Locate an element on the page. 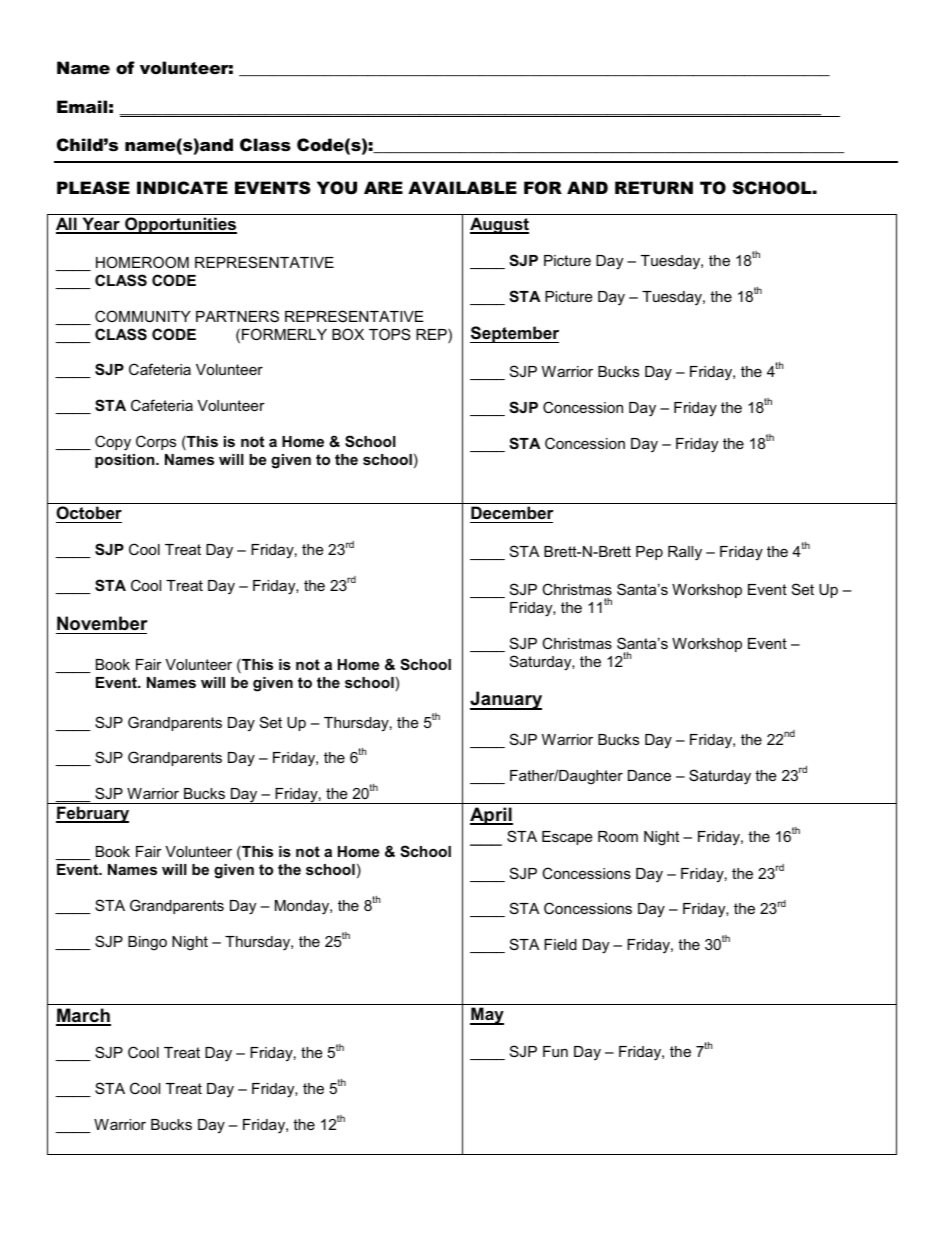 The height and width of the document is (1233, 952). Opportunities is located at coordinates (180, 225).
